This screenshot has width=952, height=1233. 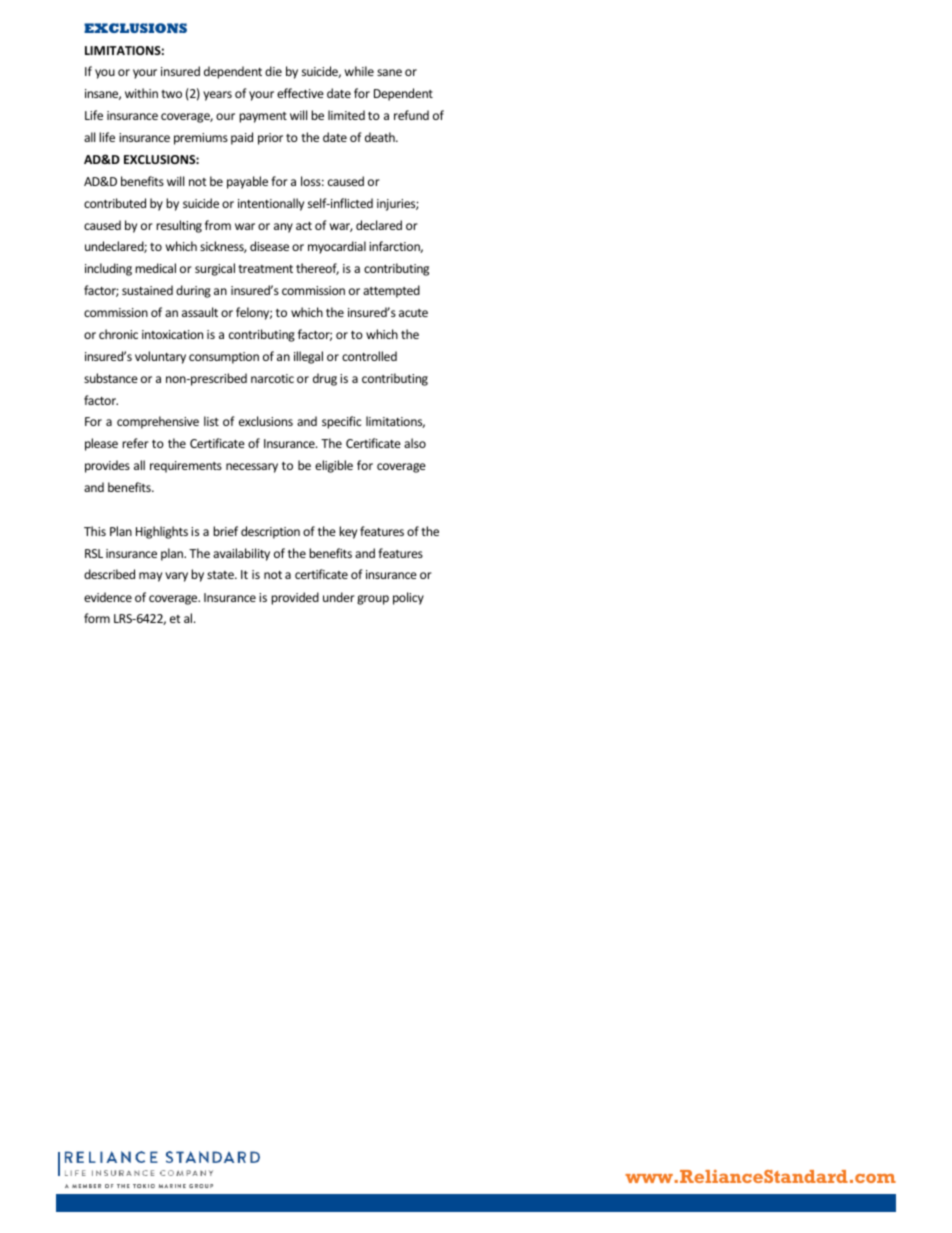 What do you see at coordinates (341, 422) in the screenshot?
I see `specific` at bounding box center [341, 422].
